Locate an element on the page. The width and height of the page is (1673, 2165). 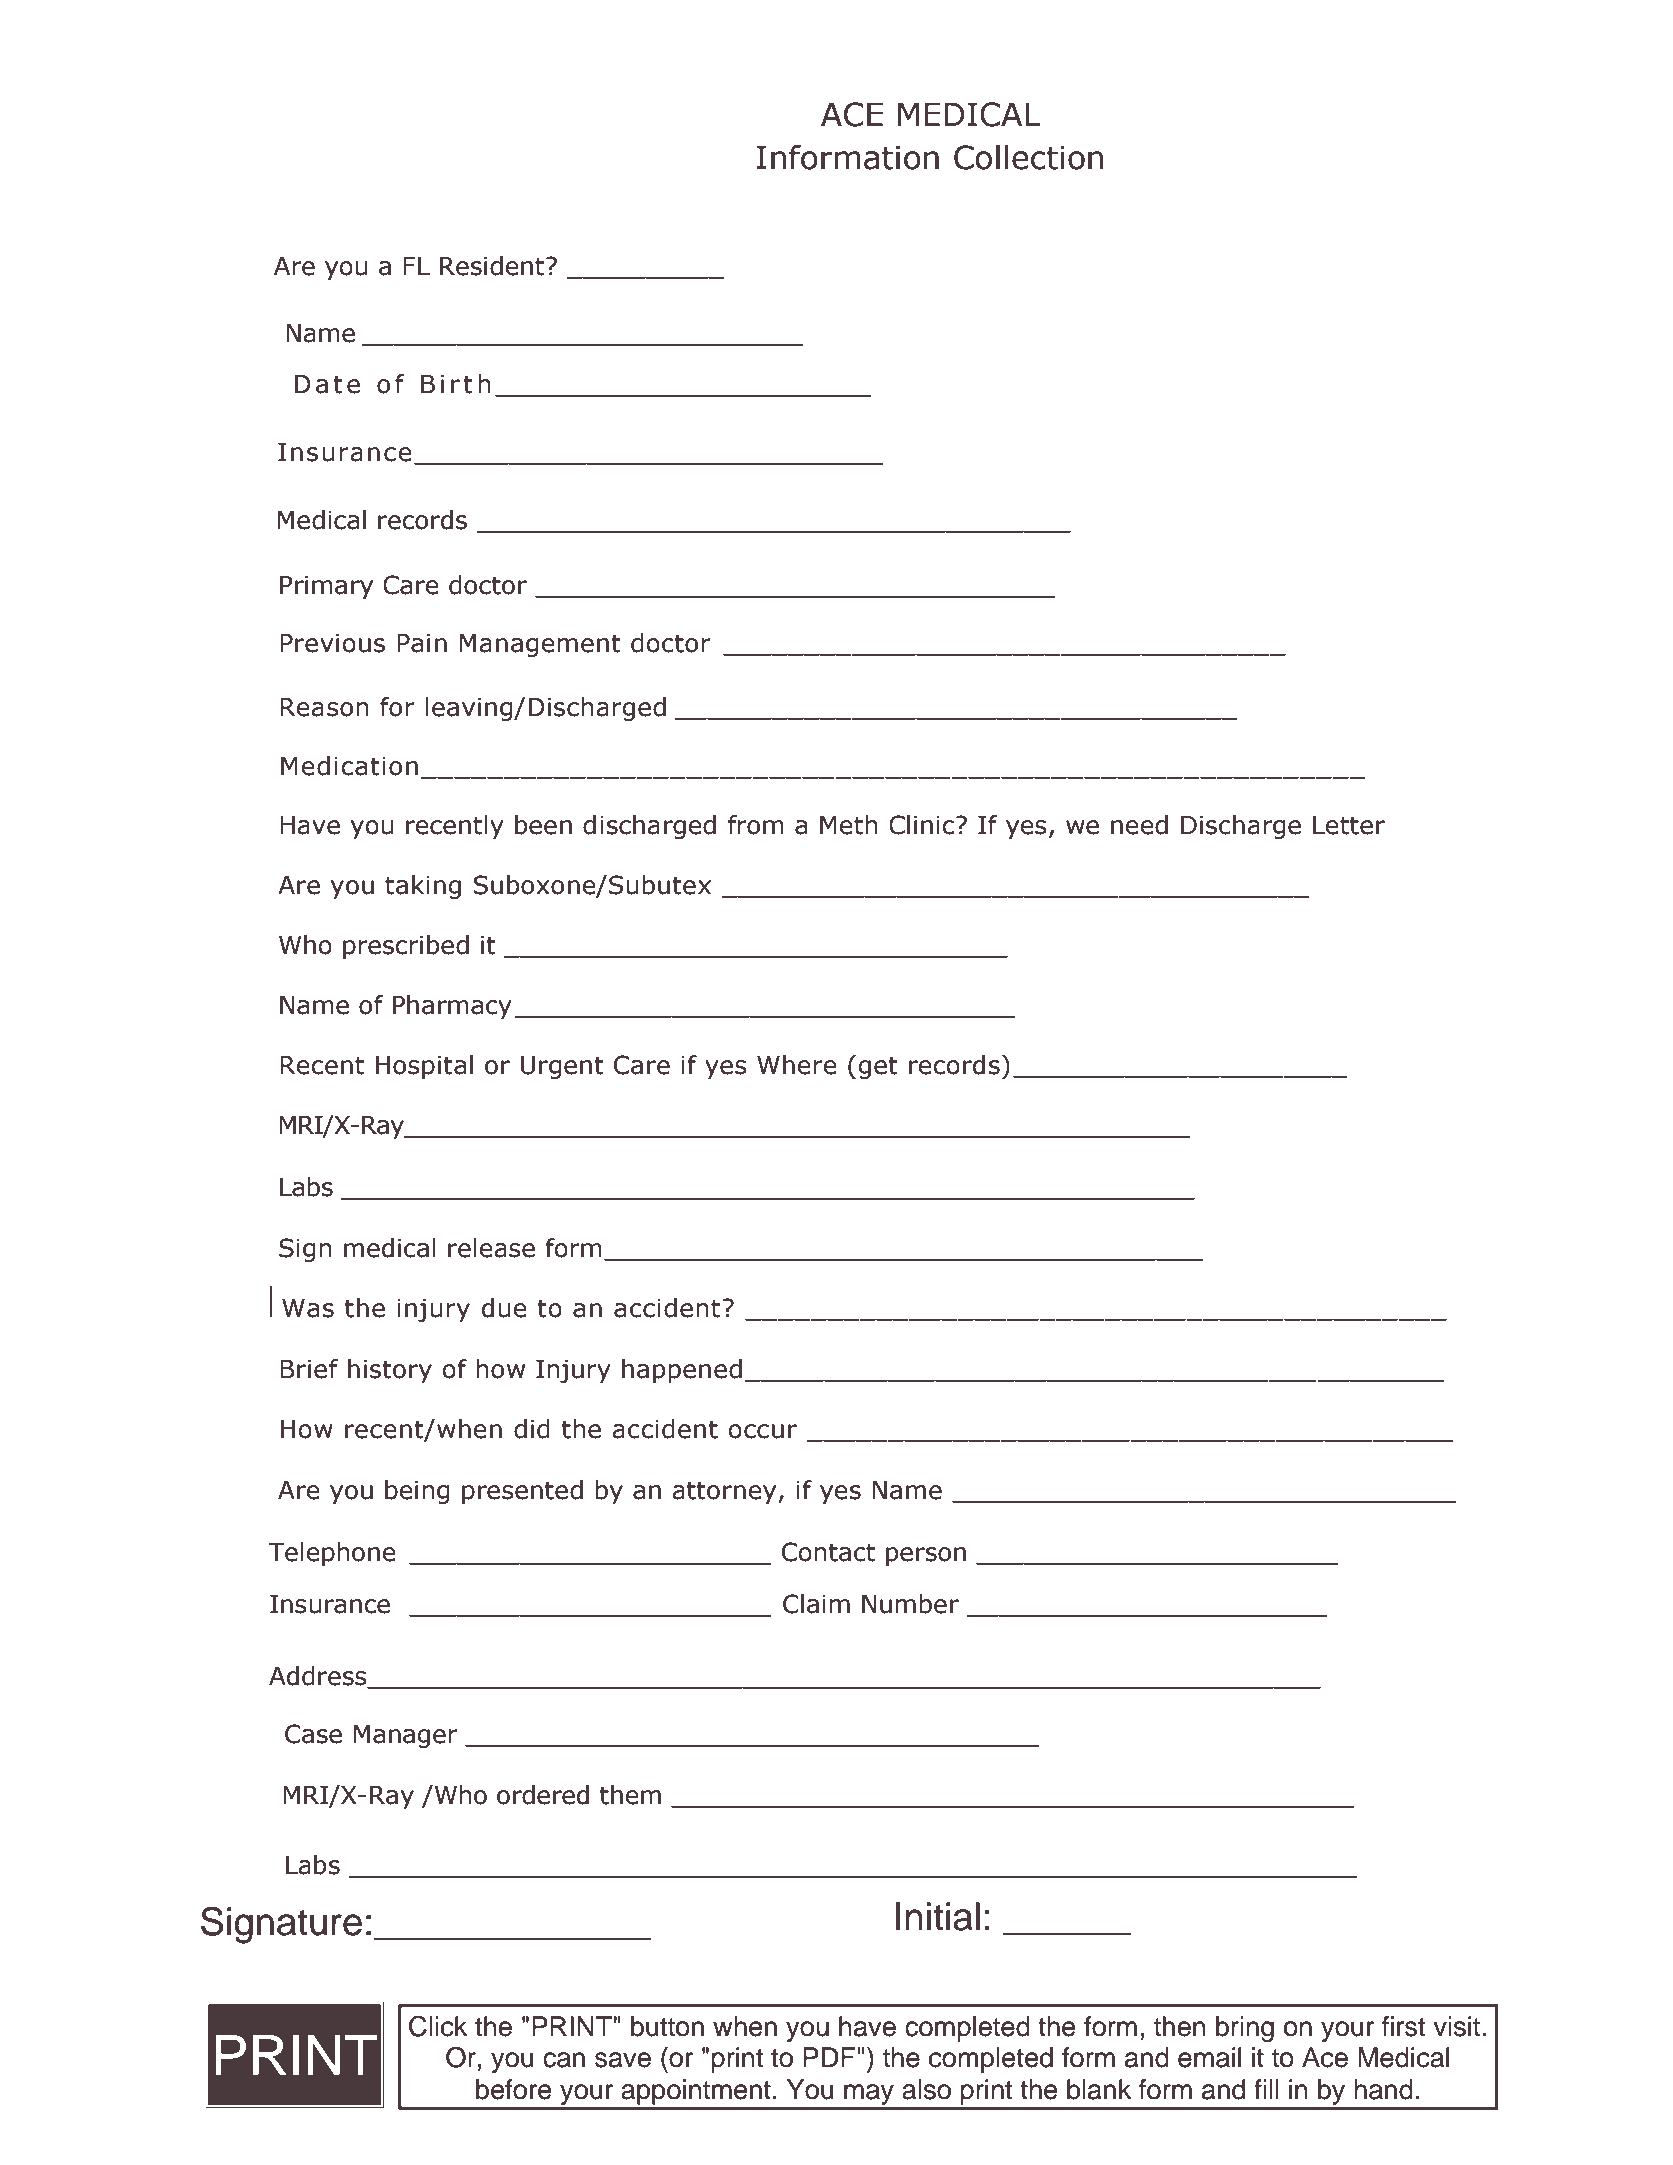
Management is located at coordinates (540, 645).
